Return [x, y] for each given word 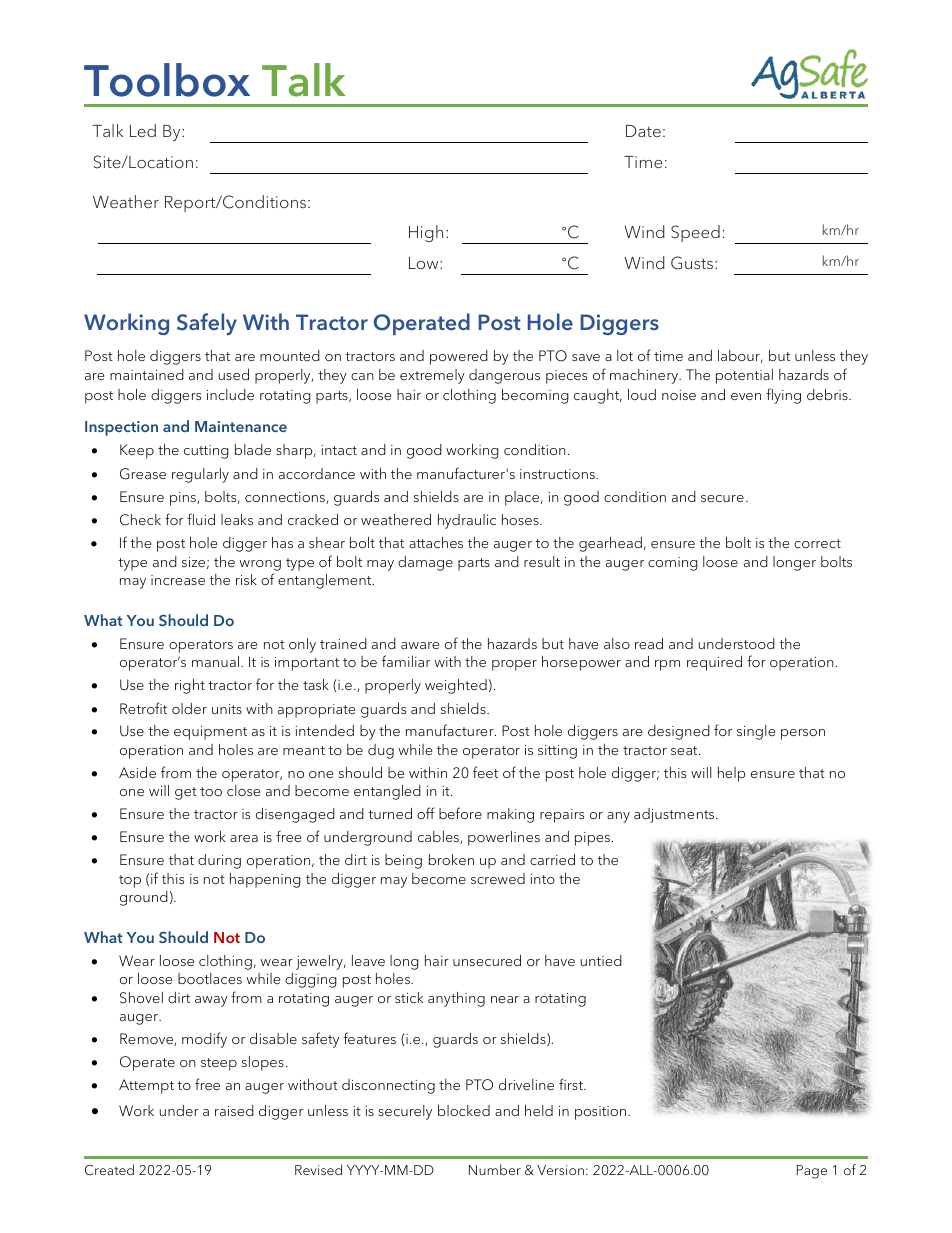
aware [420, 645]
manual [215, 661]
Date [643, 131]
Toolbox [167, 80]
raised [234, 1110]
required [714, 663]
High [426, 233]
